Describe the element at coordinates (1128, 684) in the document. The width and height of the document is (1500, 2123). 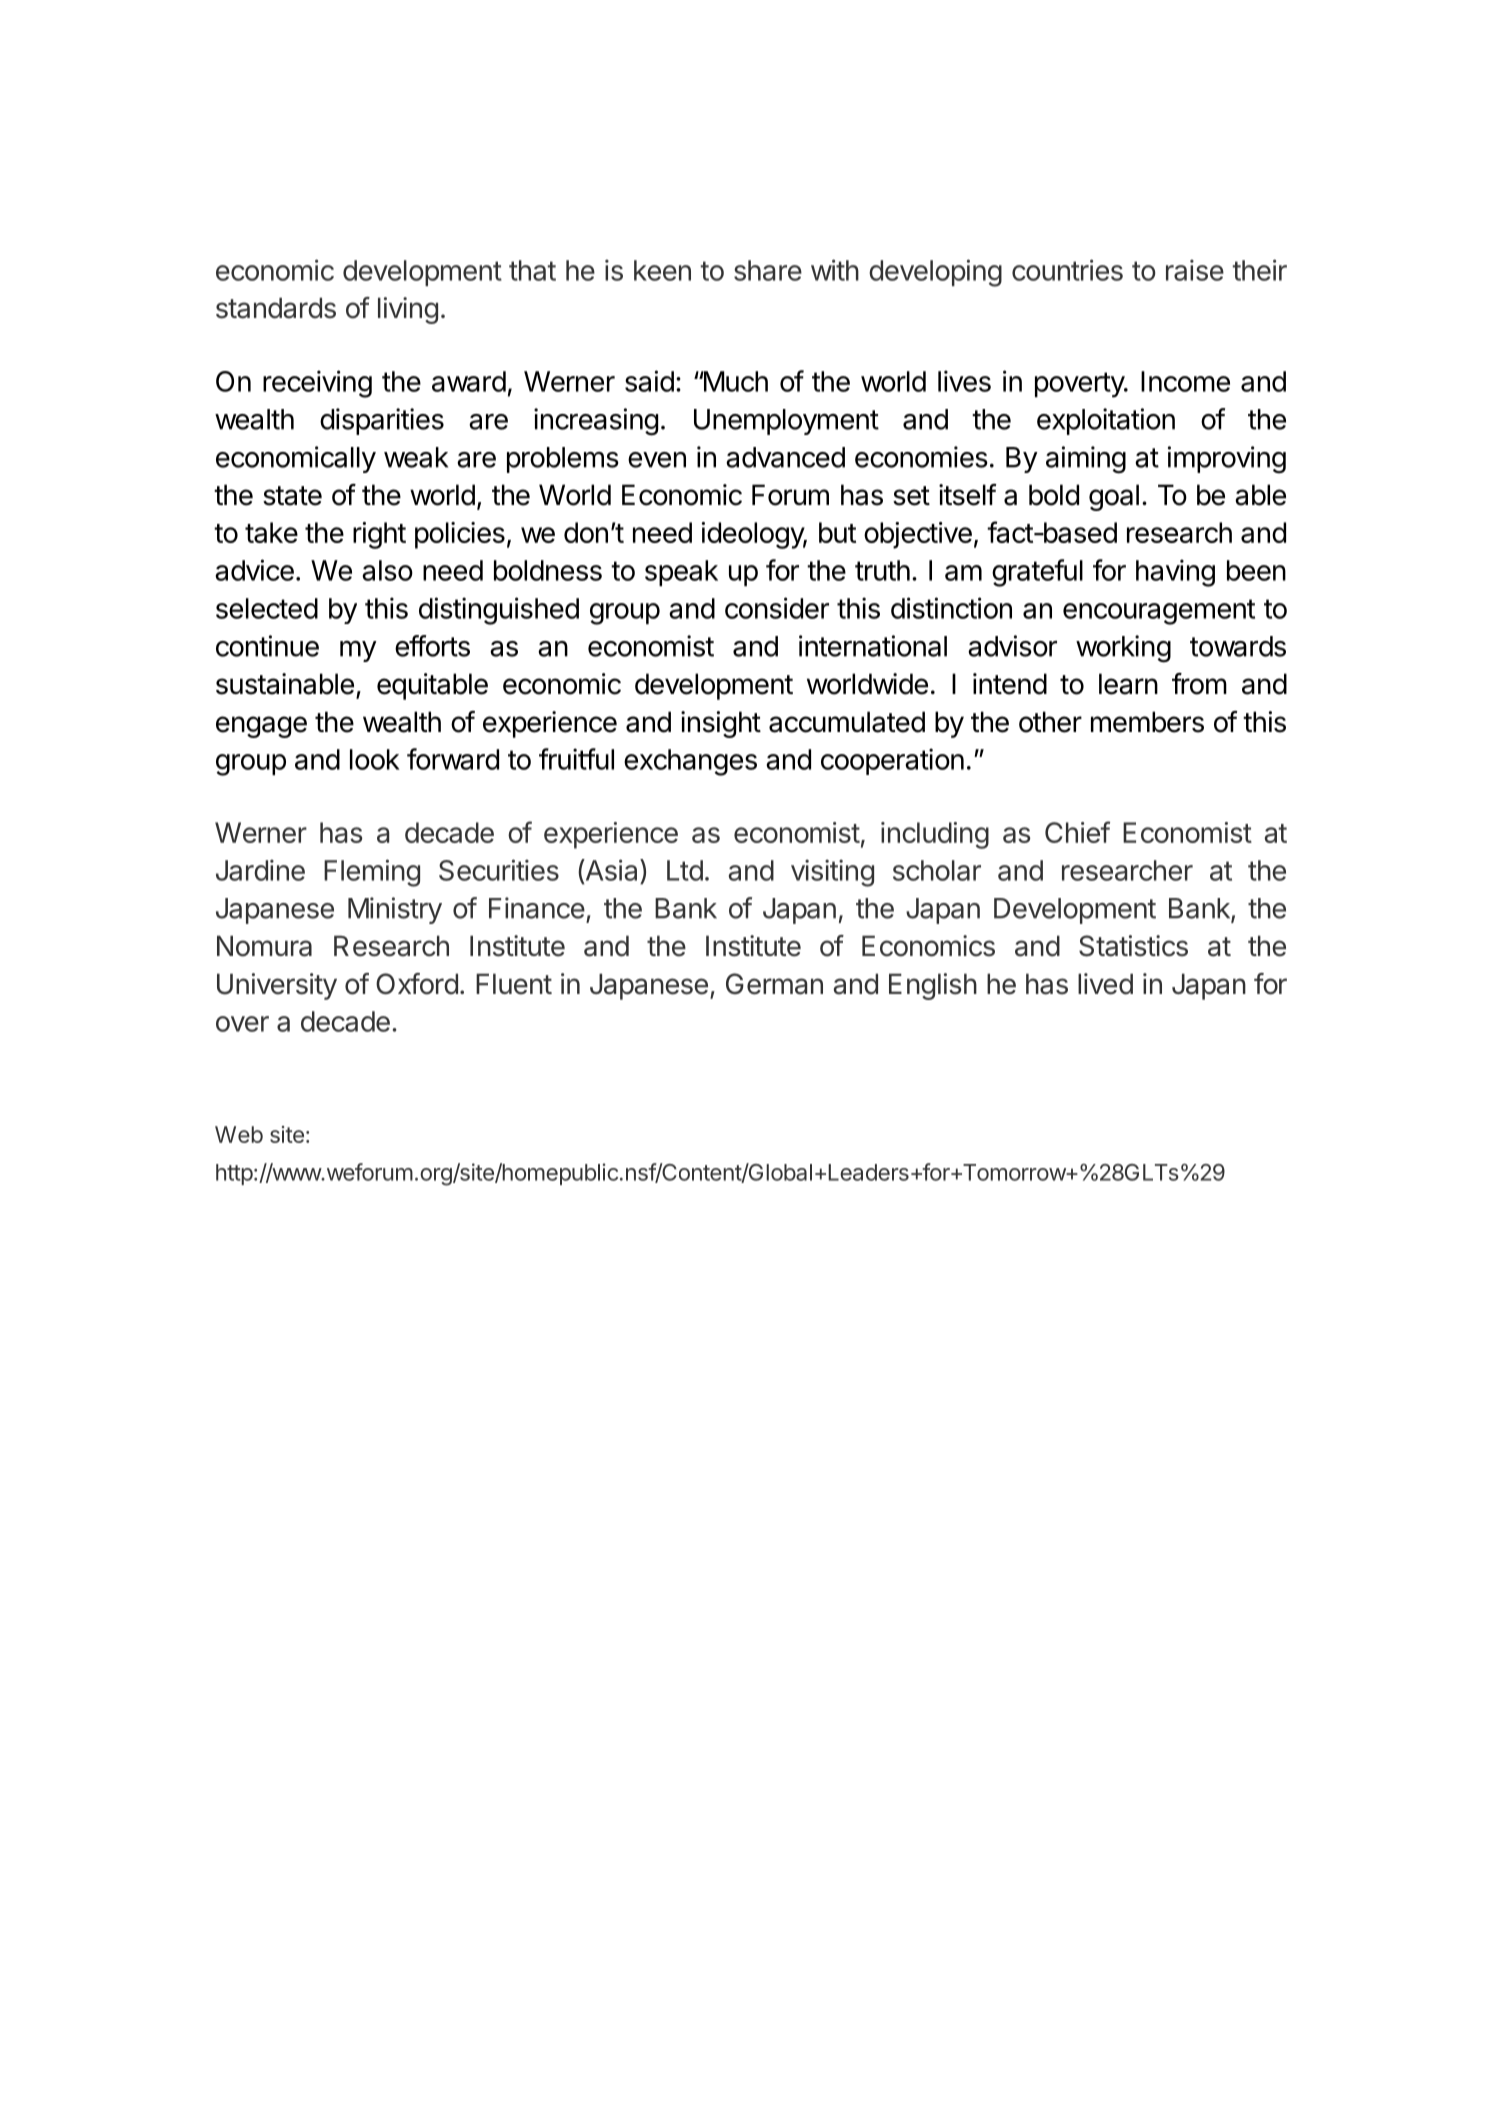
I see `learn` at that location.
